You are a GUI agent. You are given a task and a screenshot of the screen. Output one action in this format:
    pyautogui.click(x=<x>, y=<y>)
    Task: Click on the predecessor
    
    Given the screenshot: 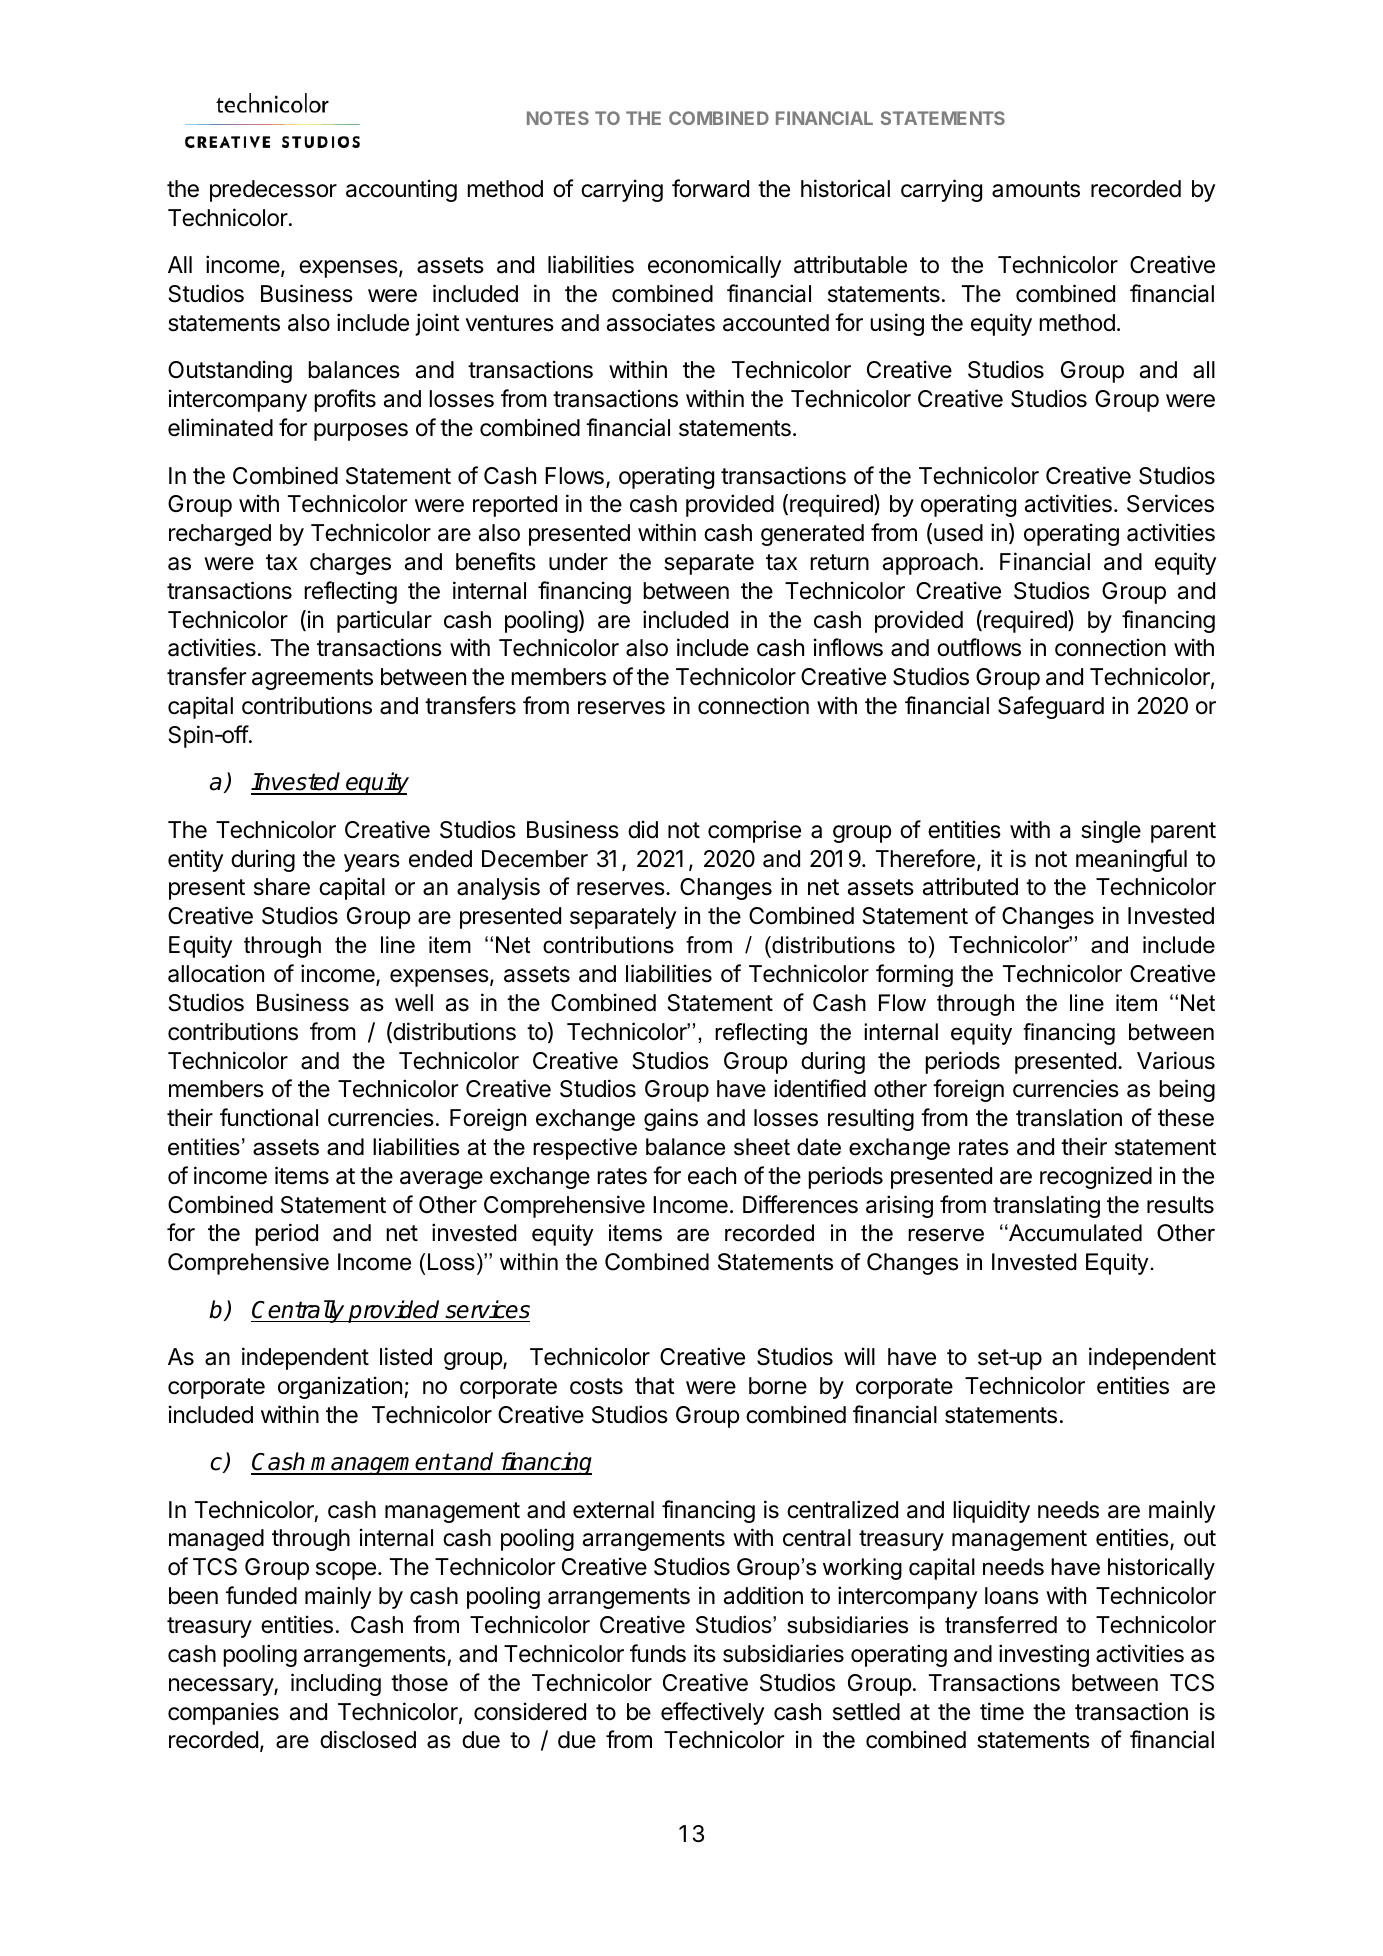 What is the action you would take?
    pyautogui.click(x=273, y=191)
